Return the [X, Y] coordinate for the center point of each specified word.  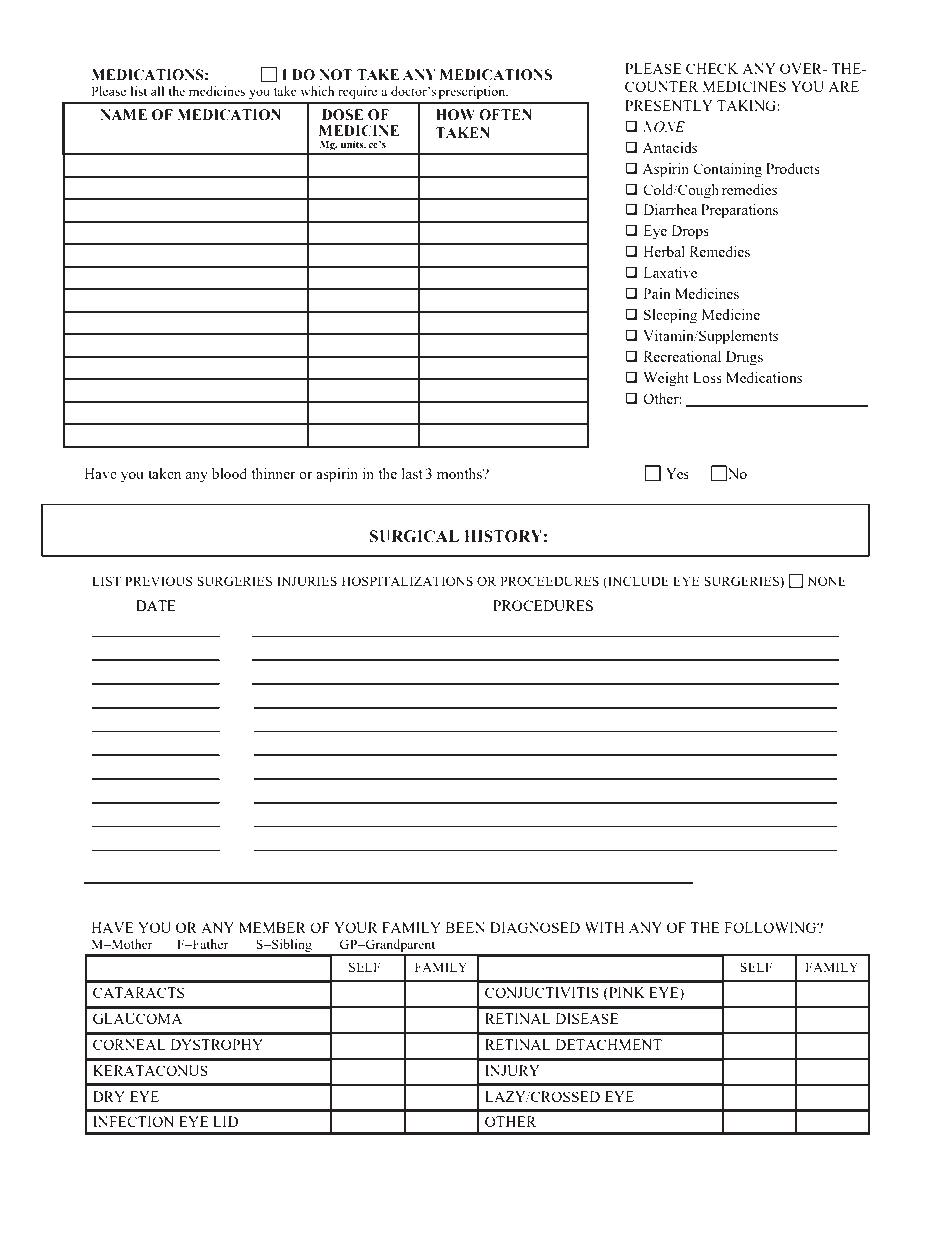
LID [225, 1121]
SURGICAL [414, 536]
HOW [455, 115]
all [158, 91]
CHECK [712, 68]
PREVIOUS [159, 581]
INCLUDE [637, 581]
